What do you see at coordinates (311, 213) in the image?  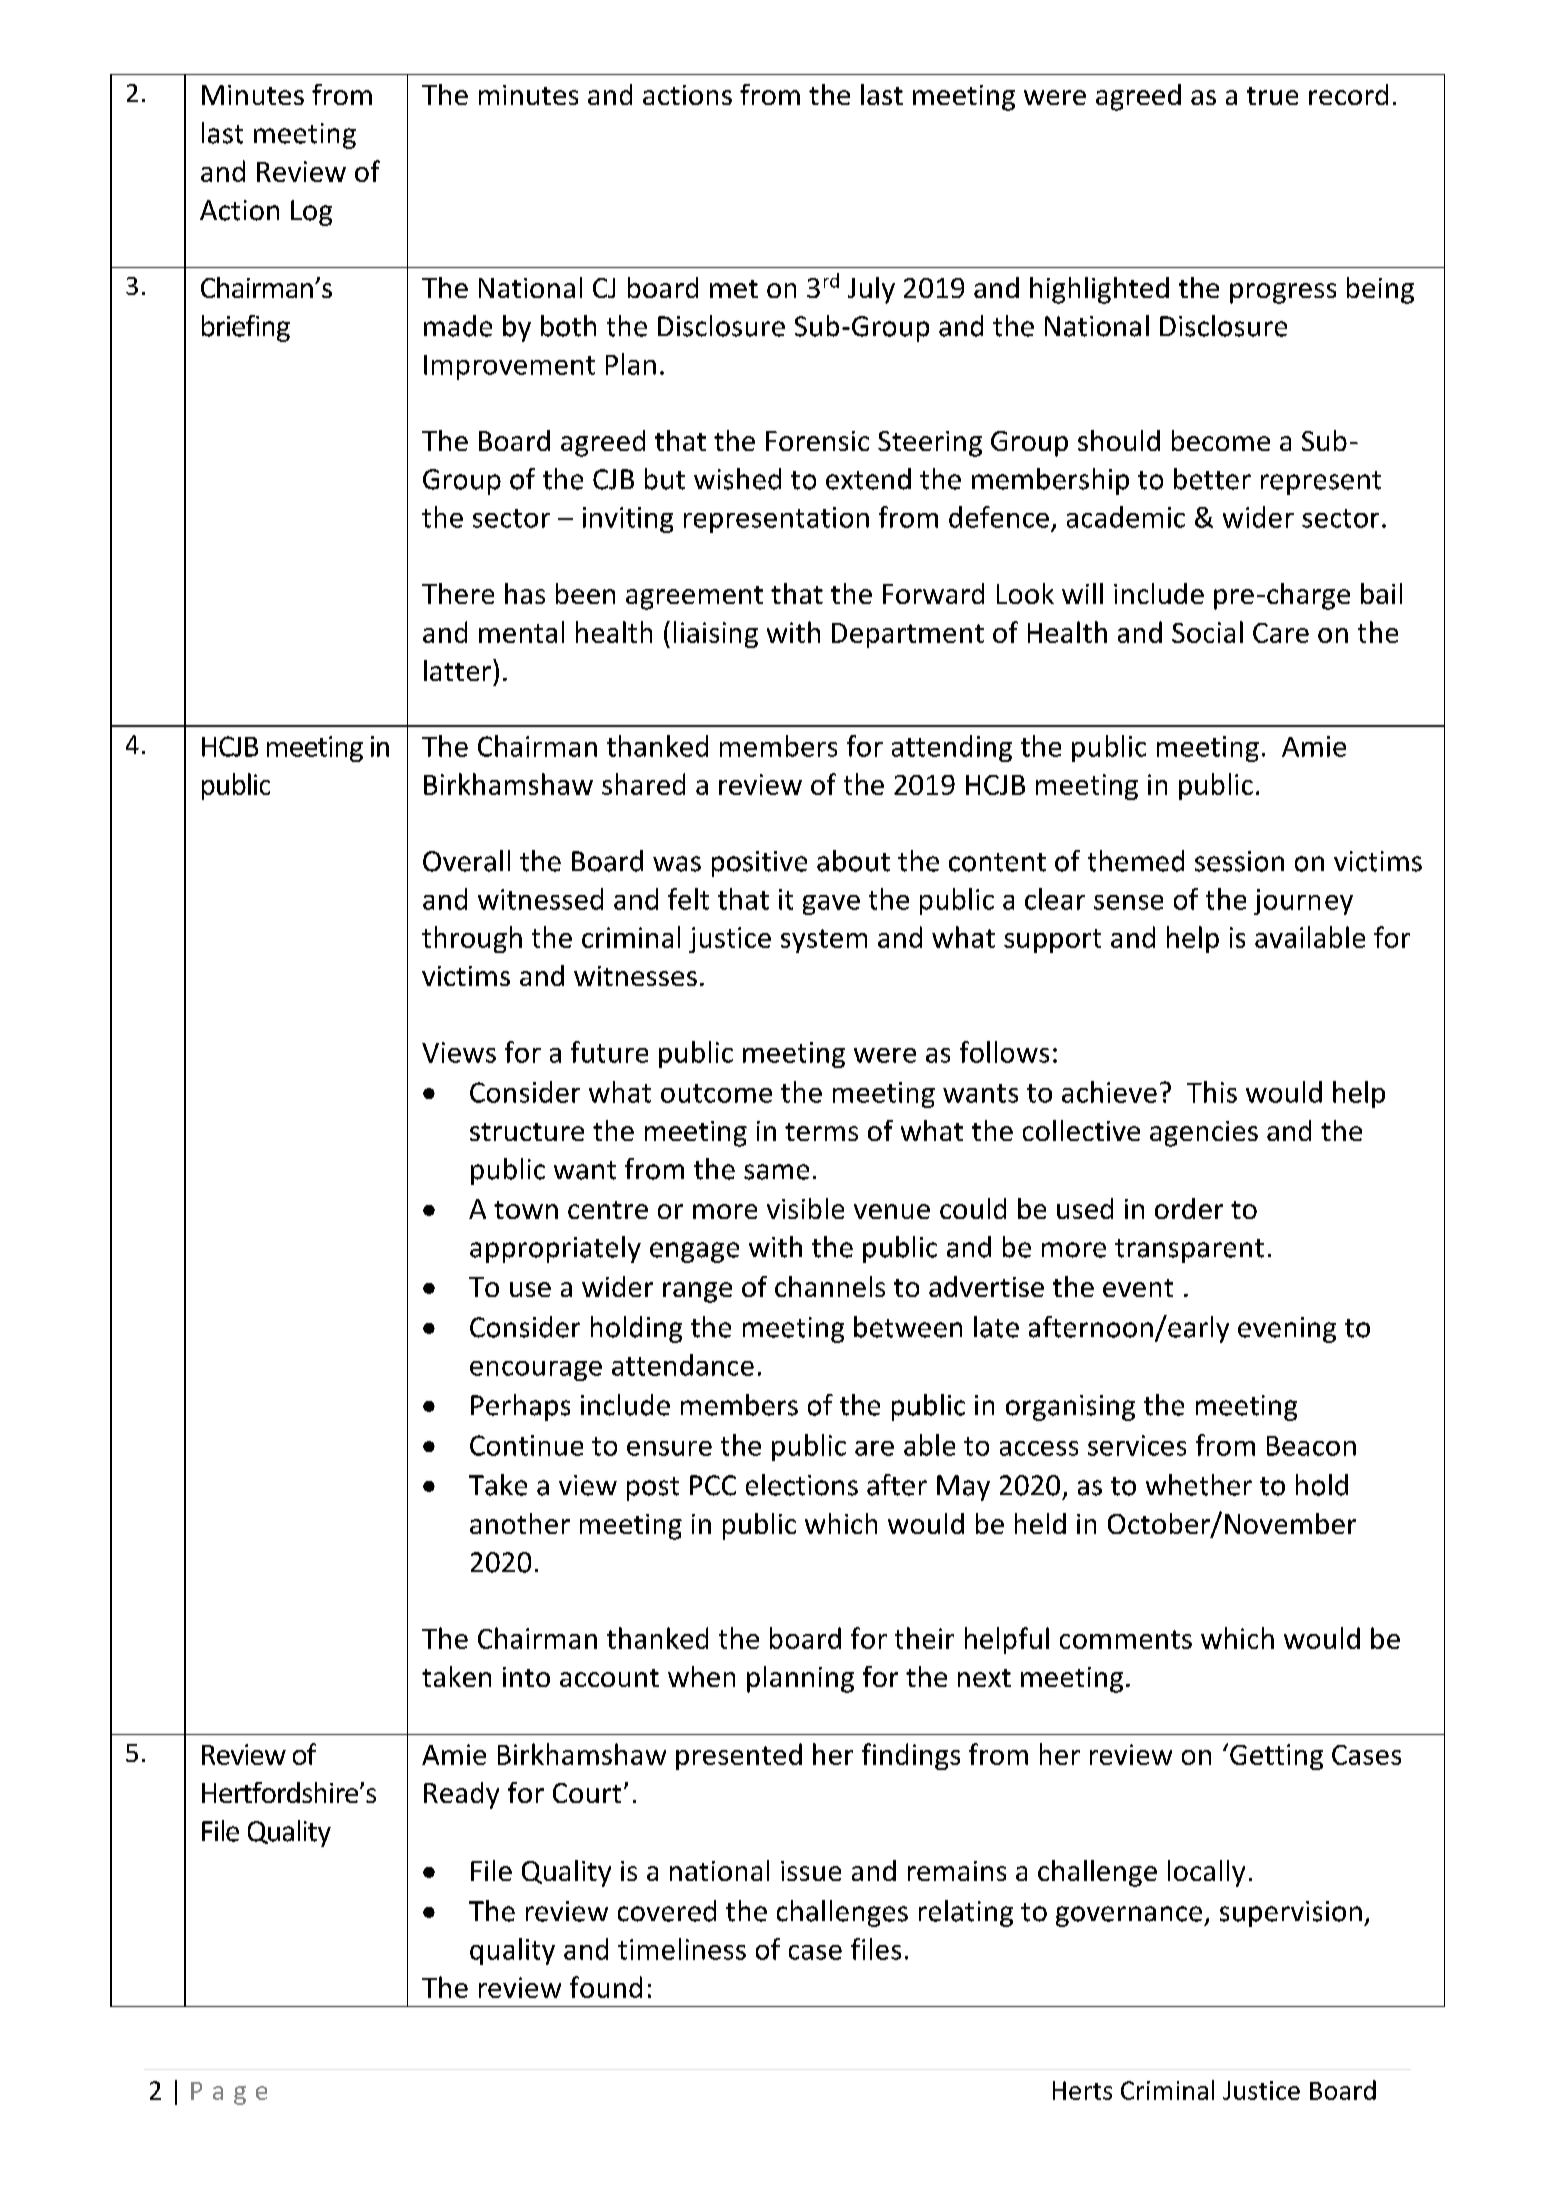 I see `Log` at bounding box center [311, 213].
